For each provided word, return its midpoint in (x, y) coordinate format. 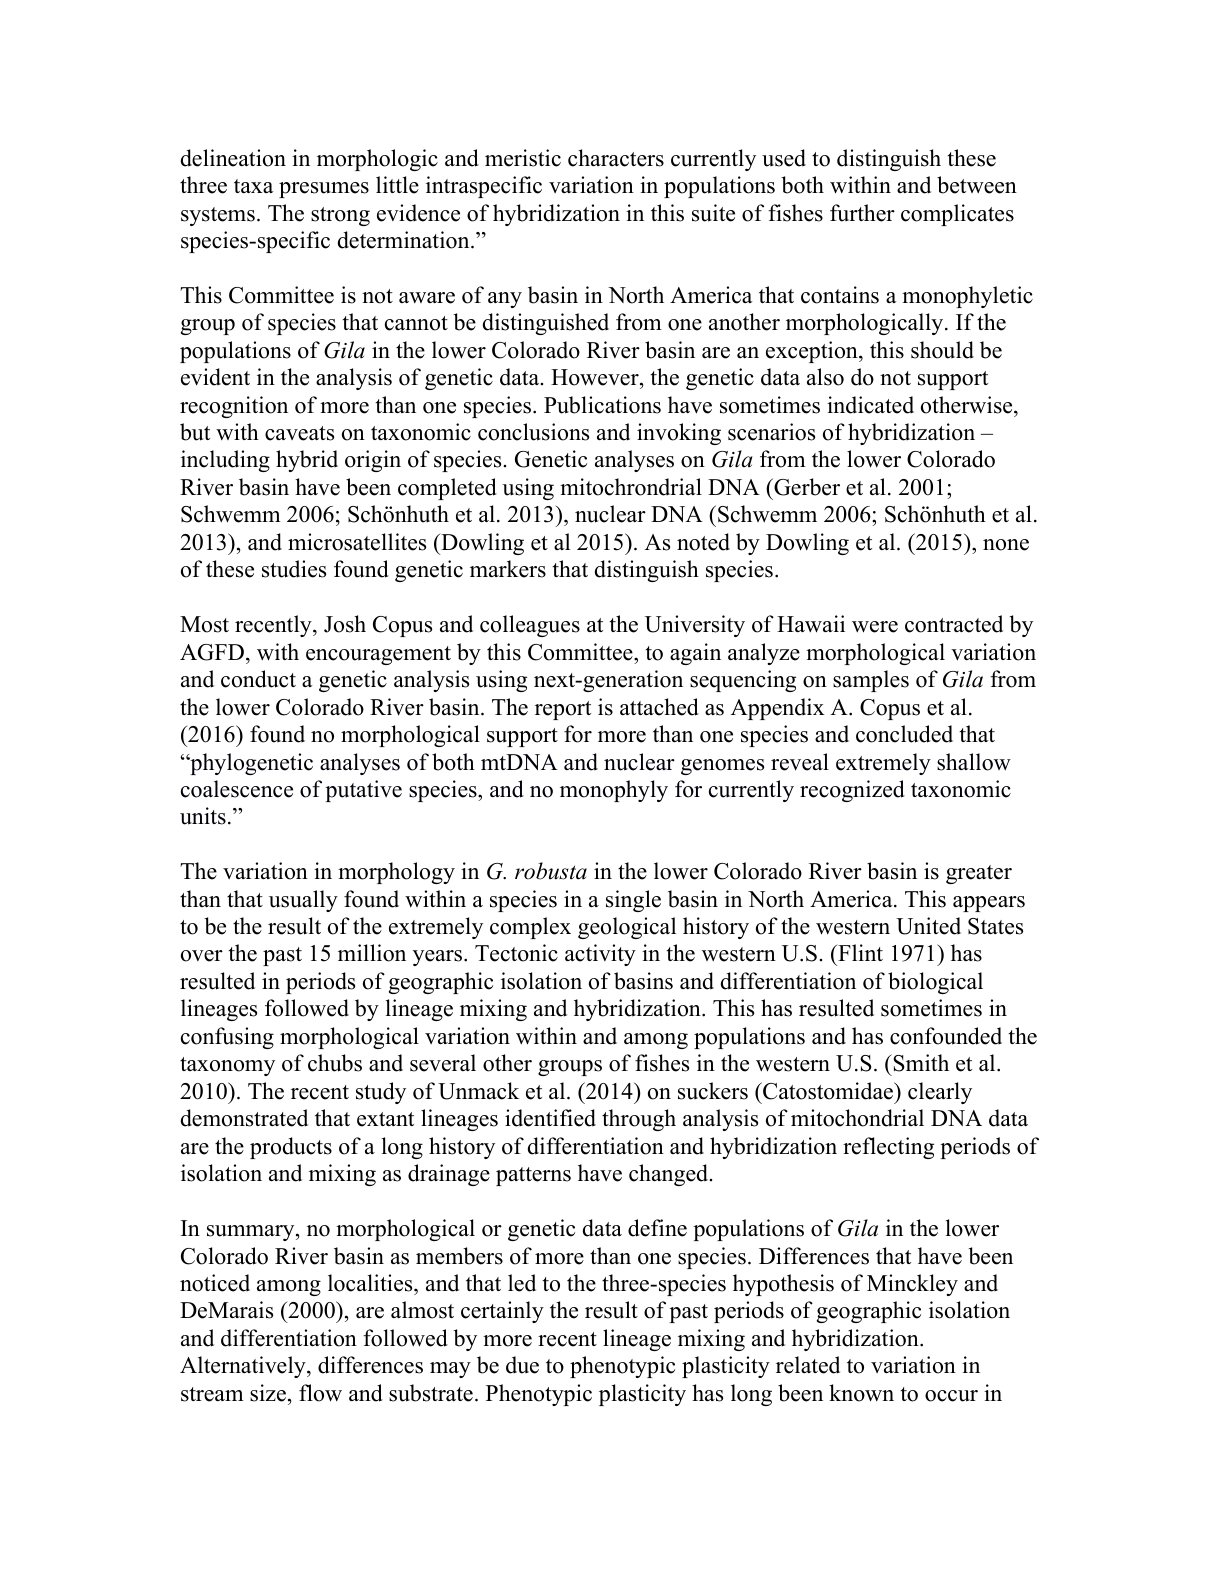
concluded (904, 734)
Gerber (806, 487)
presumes (324, 190)
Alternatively (244, 1367)
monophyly (614, 791)
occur (951, 1396)
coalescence (237, 789)
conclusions (533, 432)
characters (616, 158)
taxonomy (227, 1066)
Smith (920, 1063)
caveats (299, 433)
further (862, 213)
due (522, 1365)
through (639, 1120)
